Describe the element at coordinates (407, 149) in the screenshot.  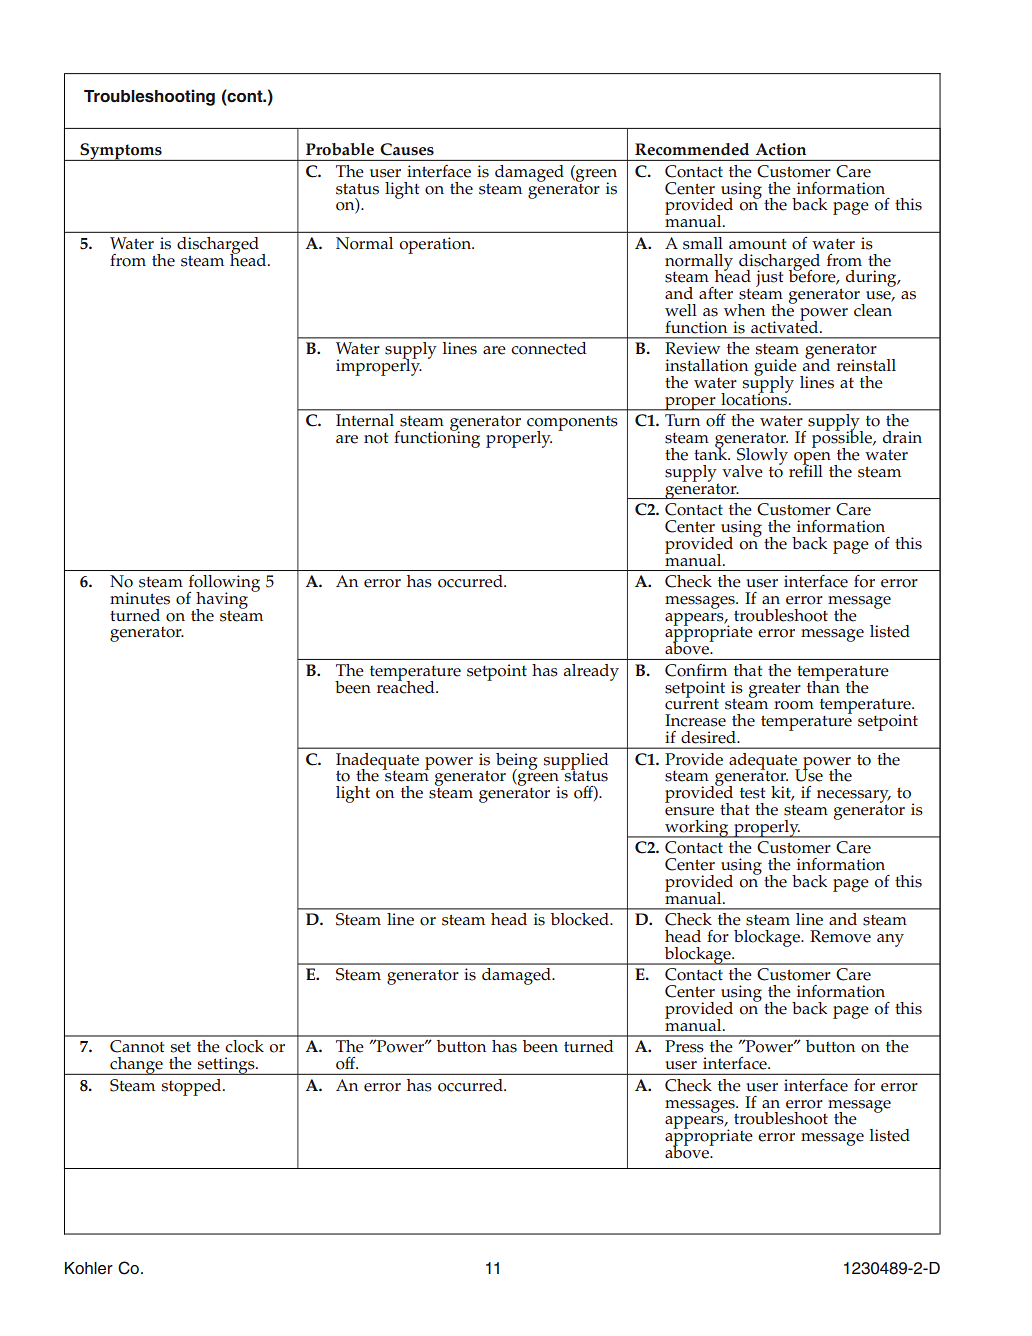
I see `Causes` at that location.
